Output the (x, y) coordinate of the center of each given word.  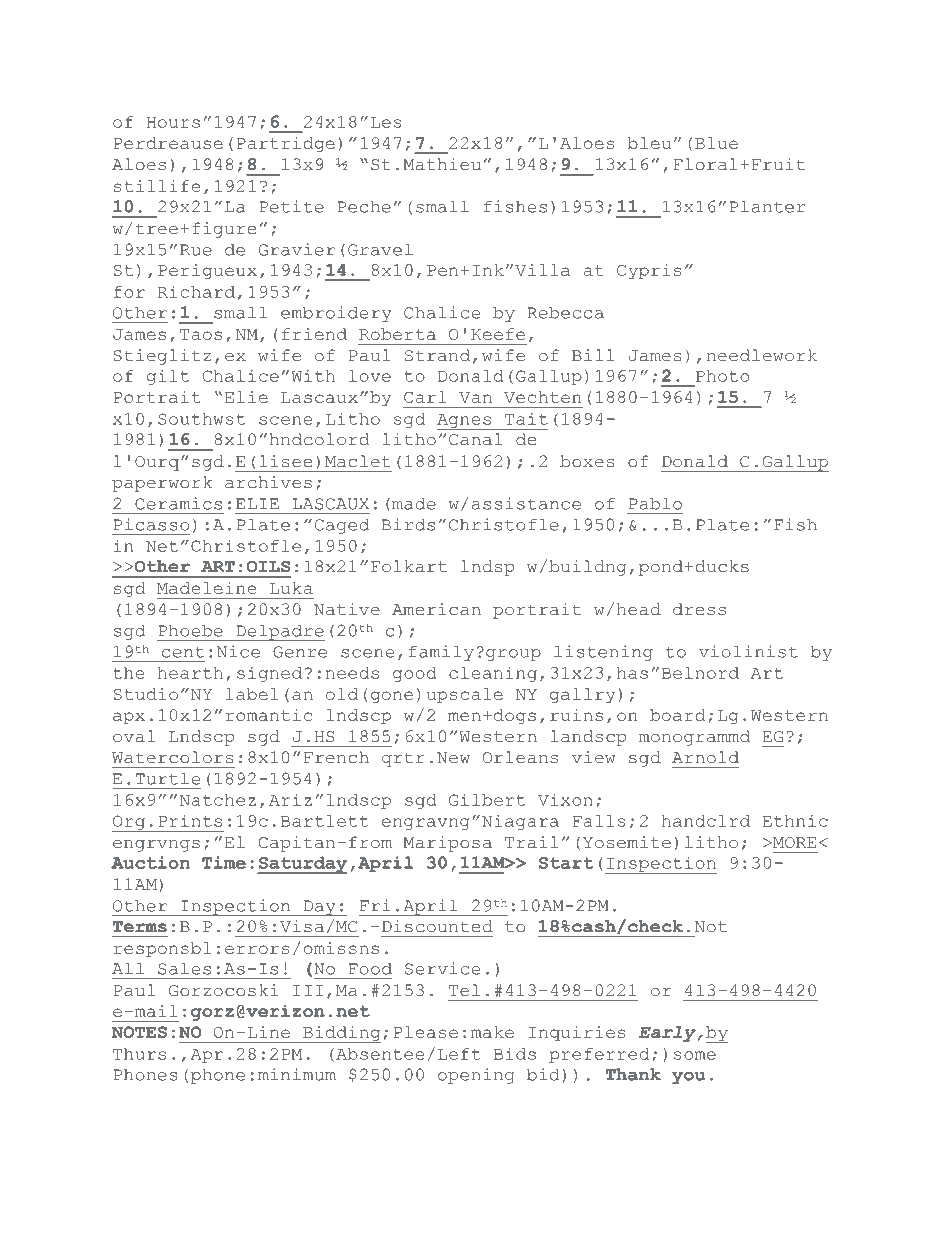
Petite (291, 206)
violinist (748, 651)
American (436, 609)
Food (370, 969)
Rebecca (565, 313)
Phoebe (190, 631)
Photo (722, 376)
